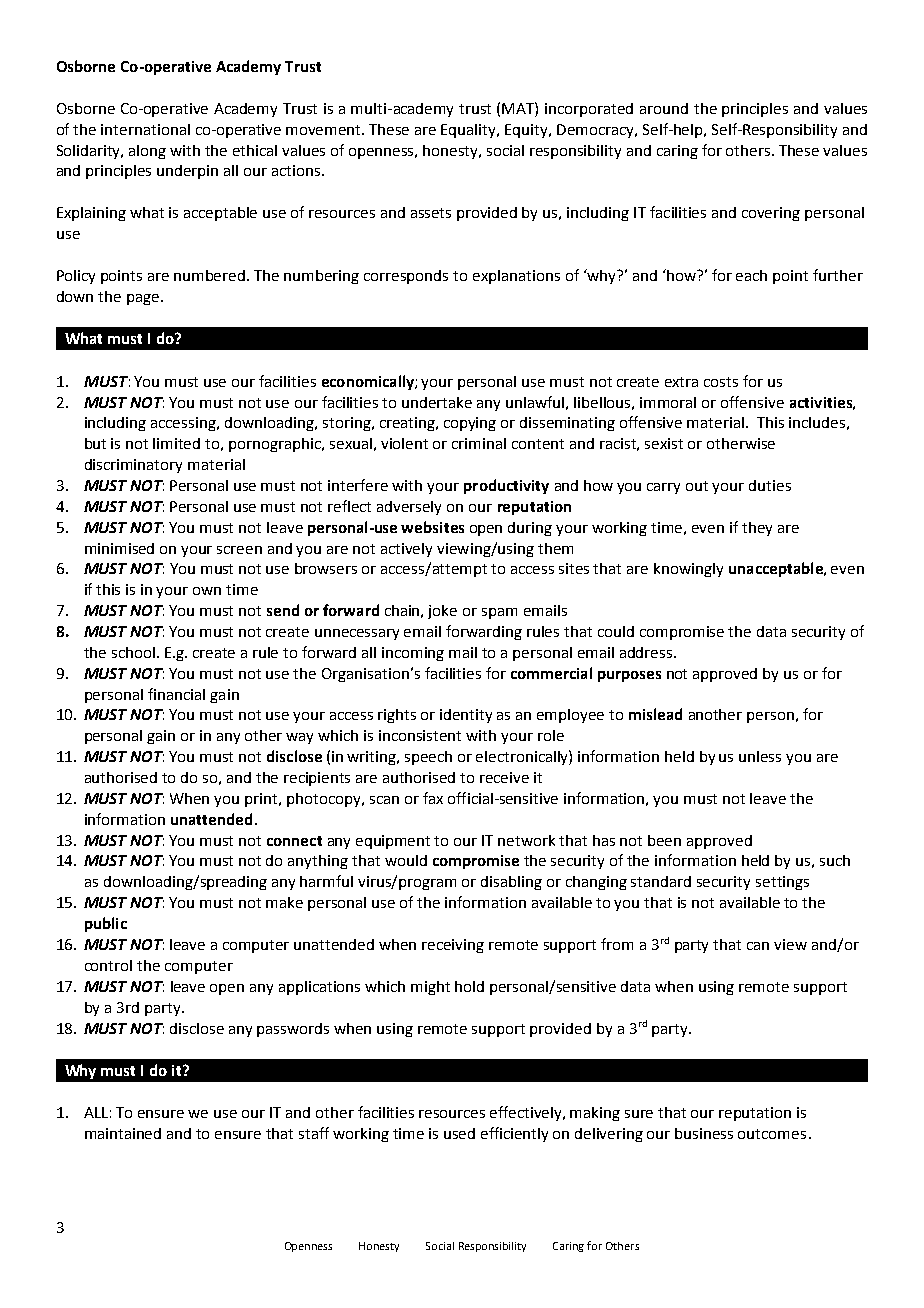 This screenshot has width=924, height=1308. What do you see at coordinates (757, 529) in the screenshot?
I see `they` at bounding box center [757, 529].
